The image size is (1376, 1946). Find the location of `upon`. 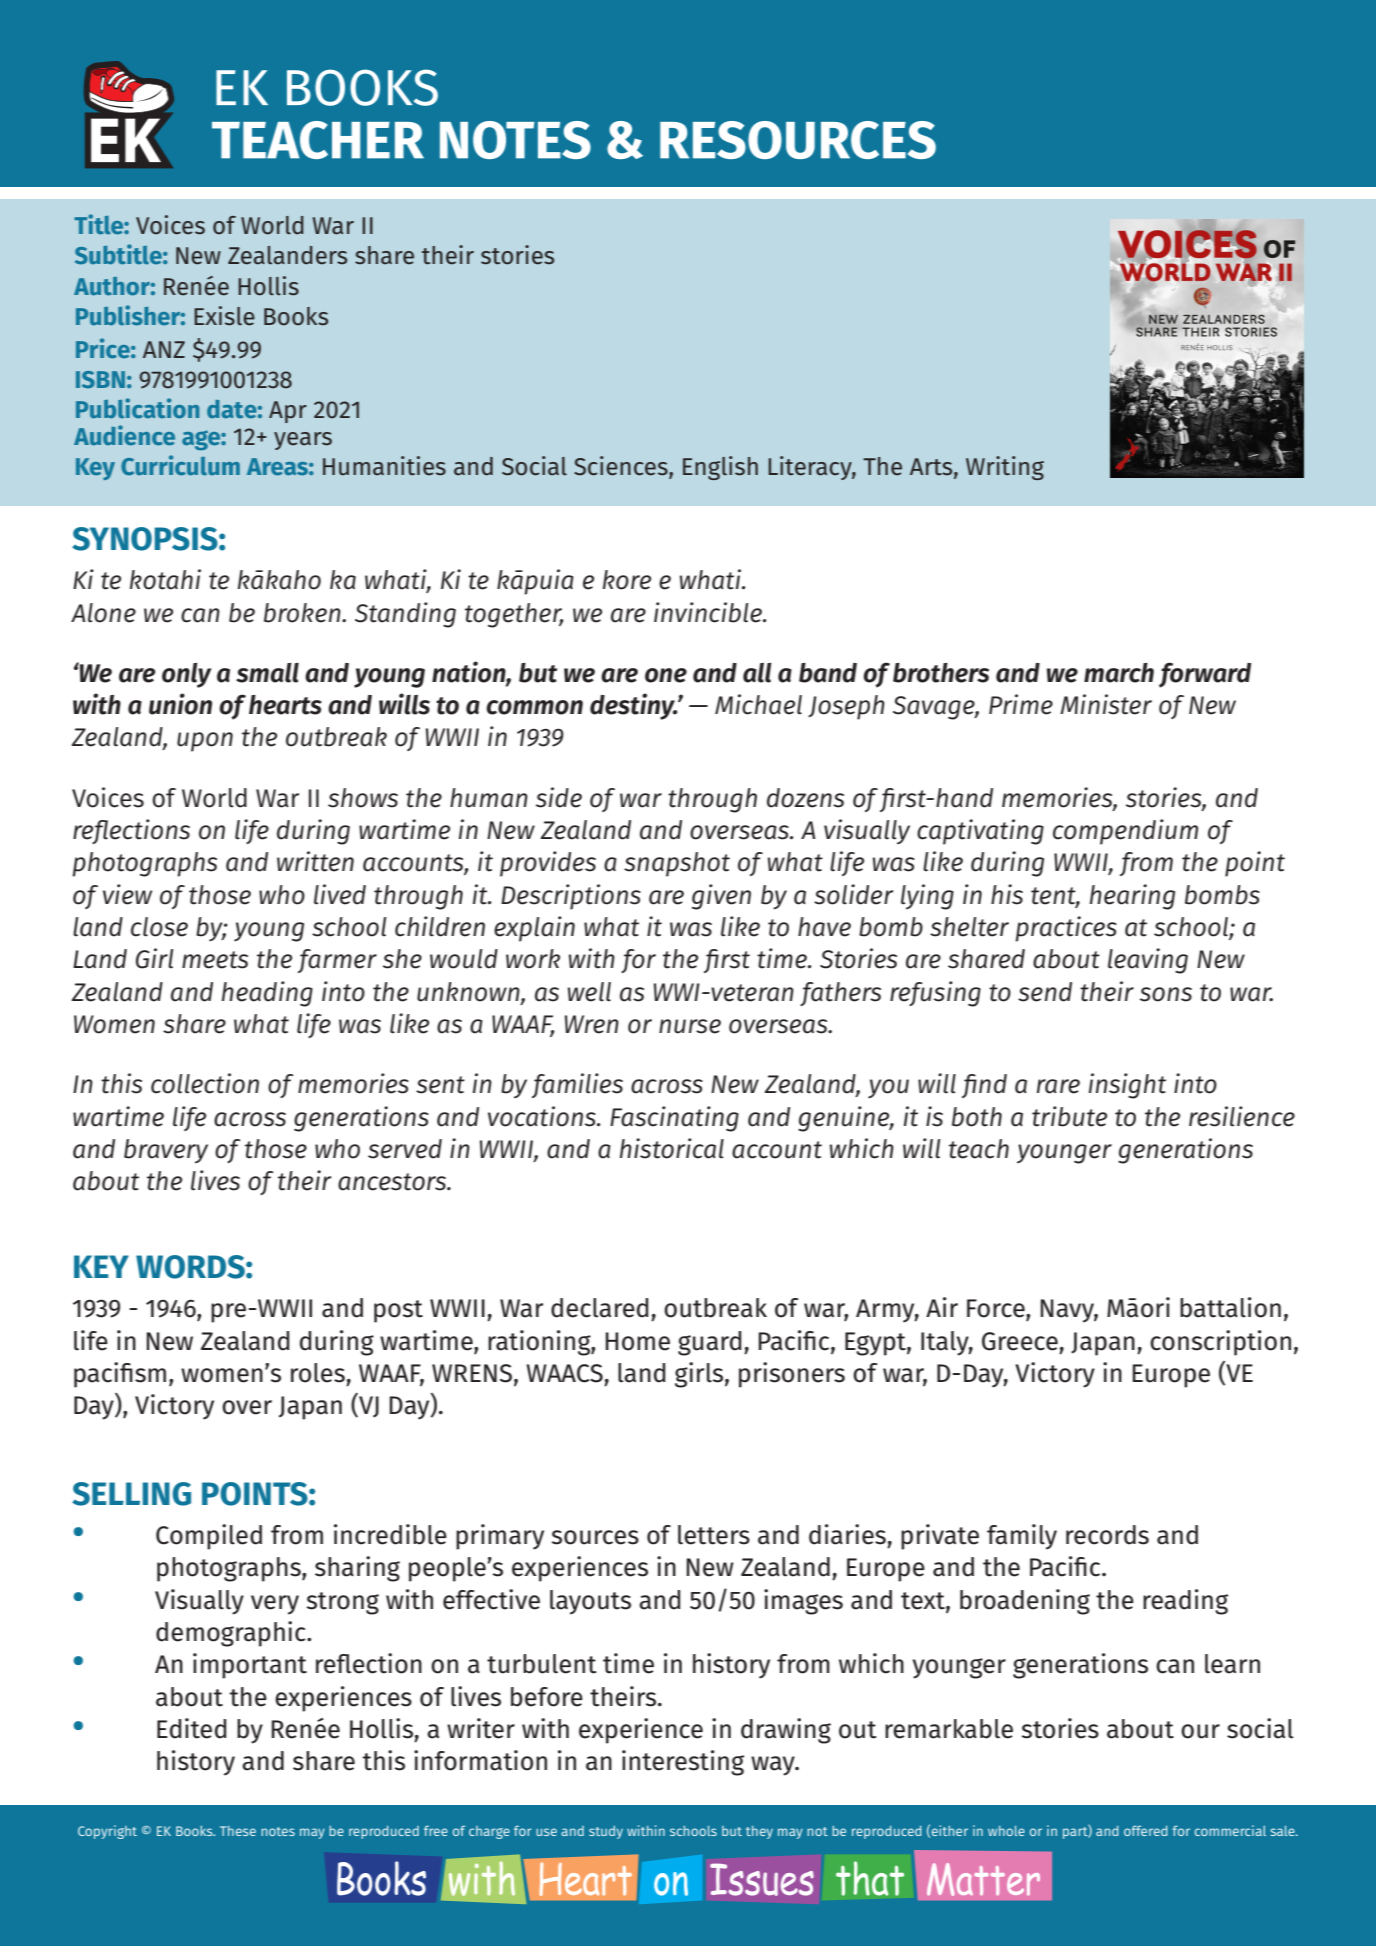

upon is located at coordinates (205, 742).
